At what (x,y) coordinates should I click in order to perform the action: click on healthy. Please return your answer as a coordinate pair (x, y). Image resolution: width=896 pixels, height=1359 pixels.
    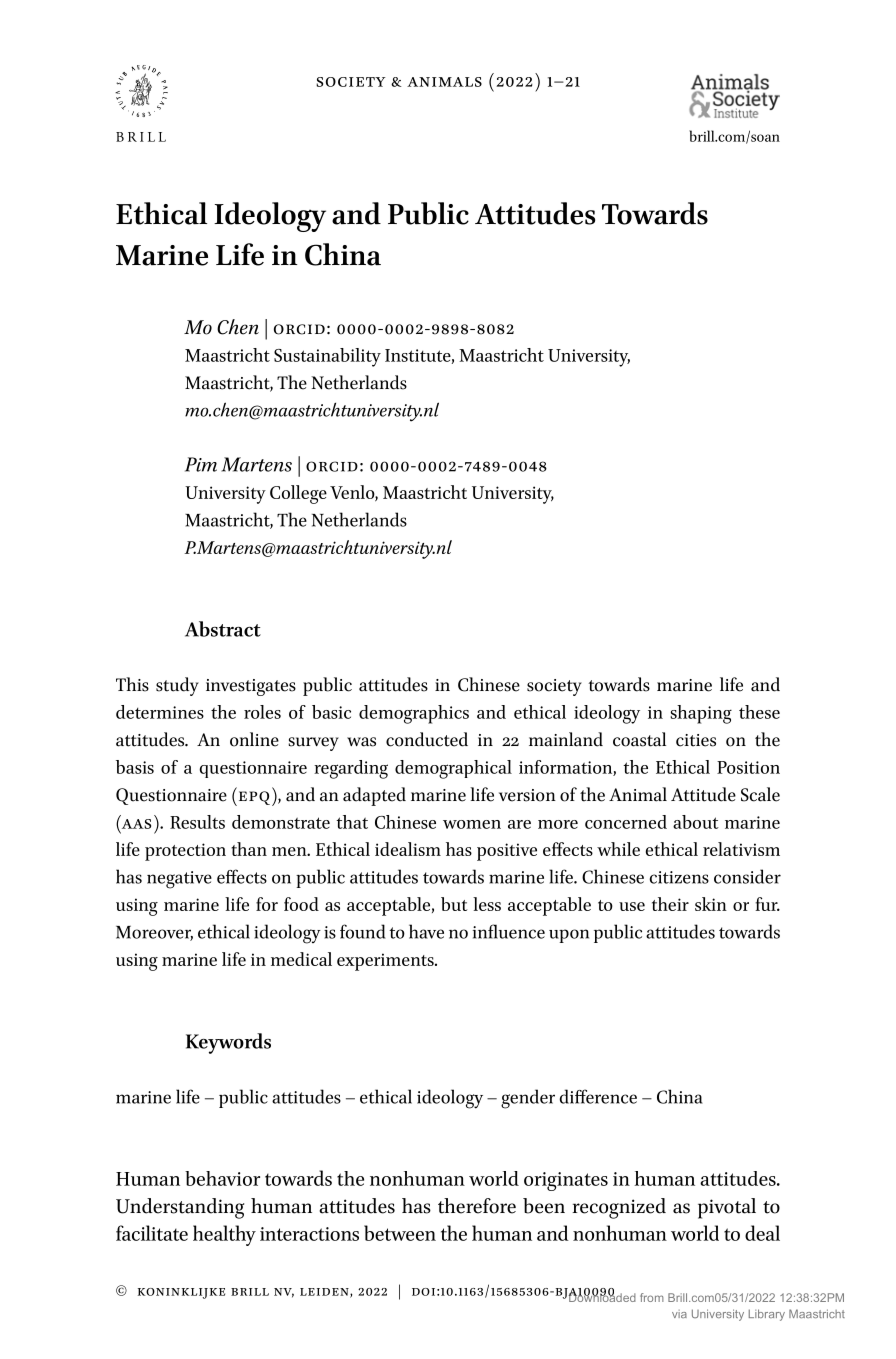
    Looking at the image, I should click on (224, 1235).
